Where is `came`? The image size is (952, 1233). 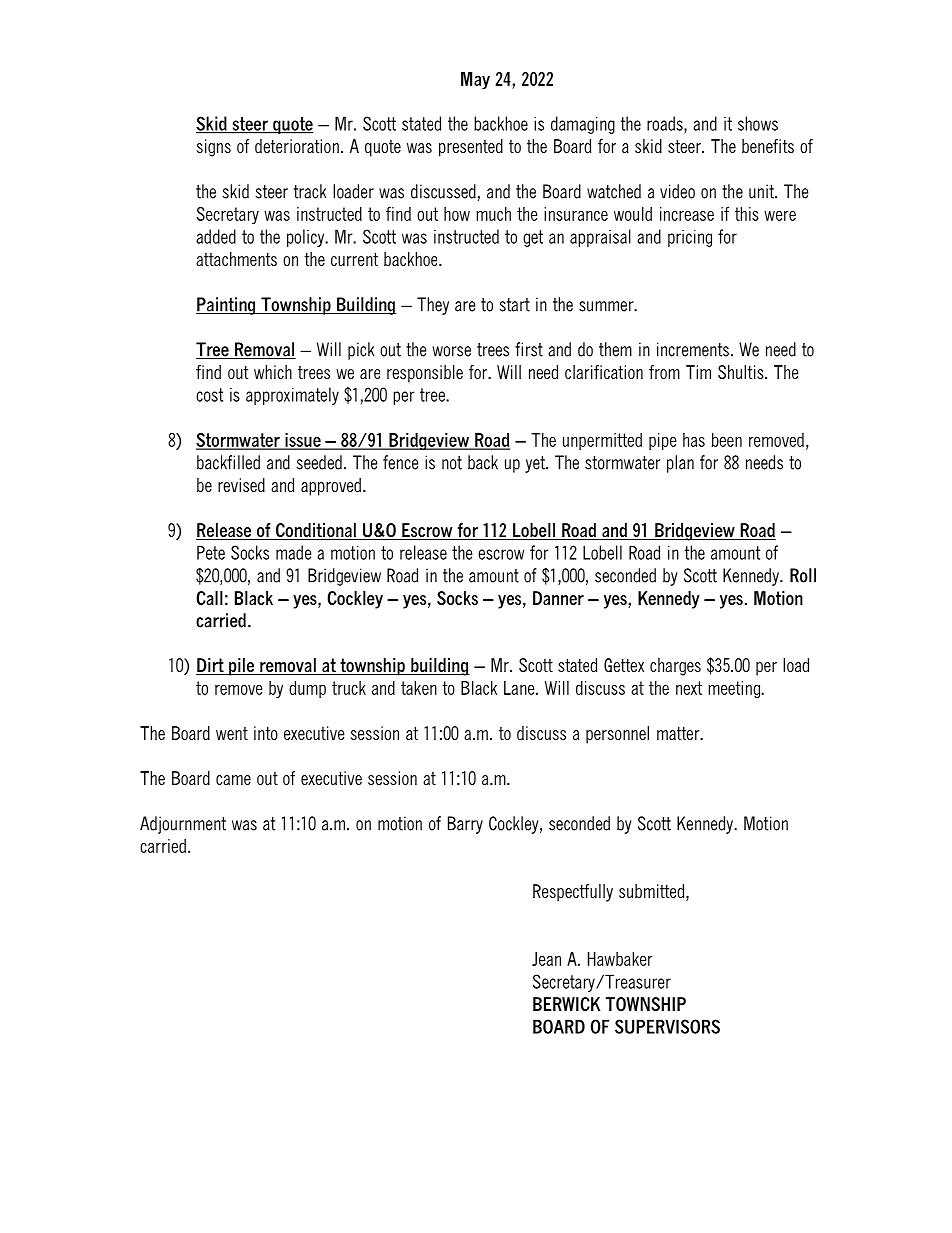
came is located at coordinates (233, 780).
